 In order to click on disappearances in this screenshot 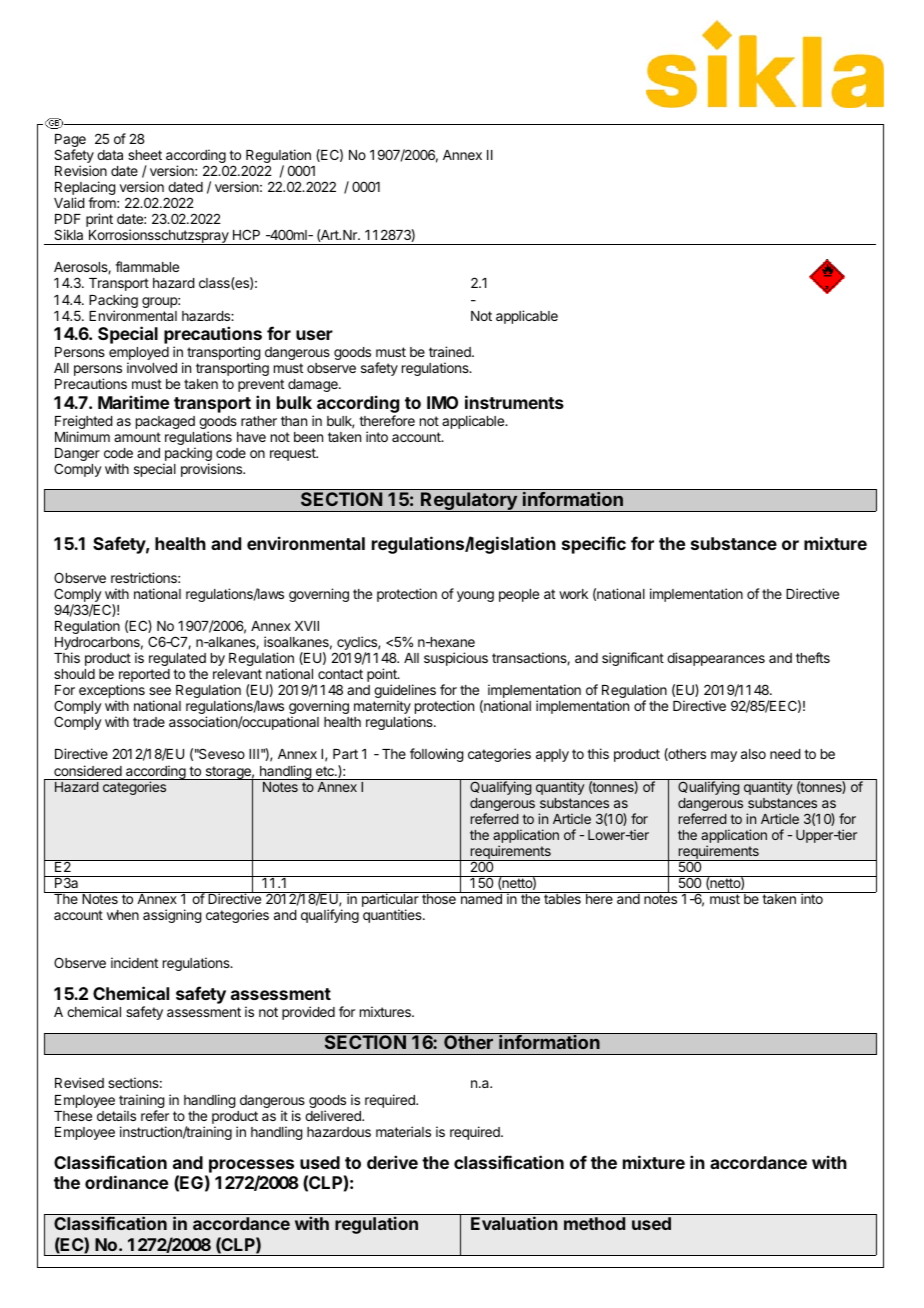, I will do `click(716, 659)`.
